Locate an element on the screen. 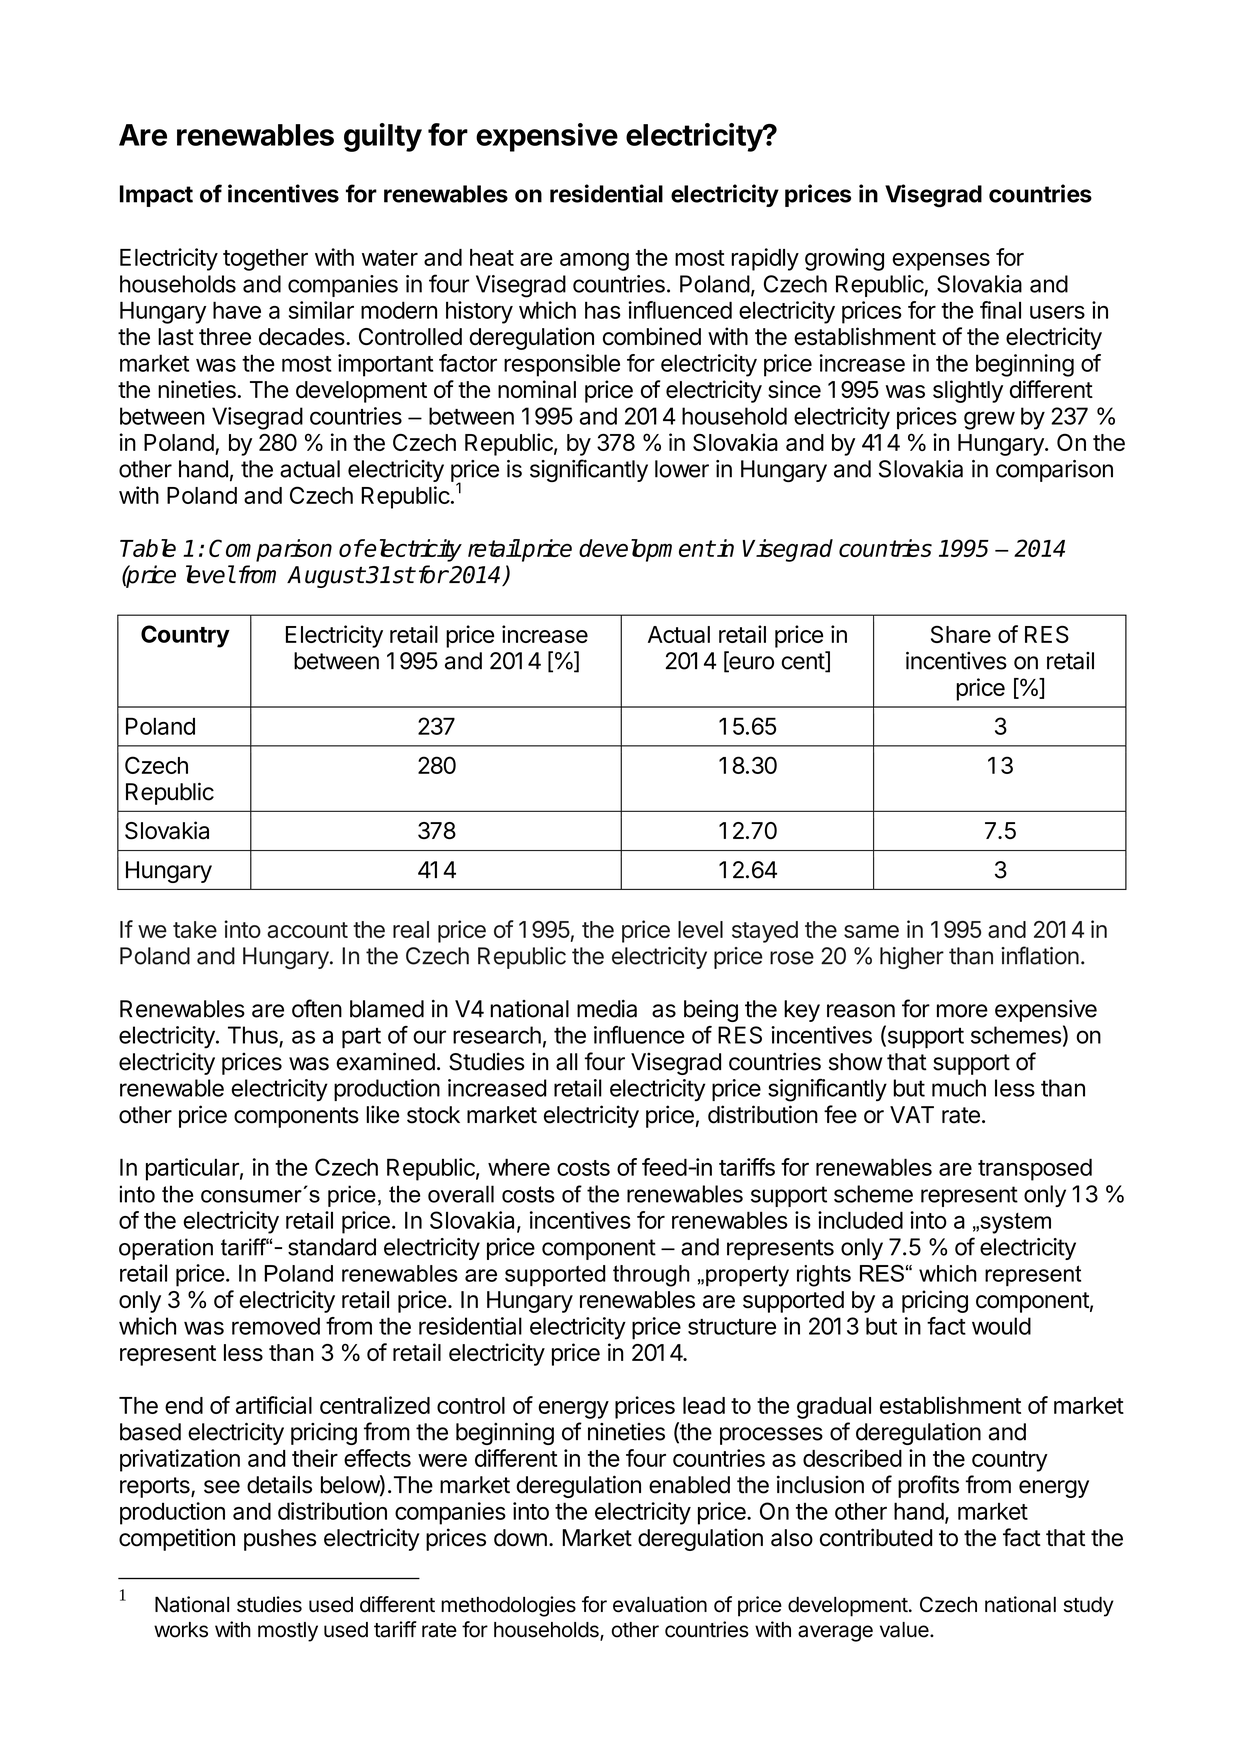 Image resolution: width=1244 pixels, height=1760 pixels. expenses is located at coordinates (941, 262).
